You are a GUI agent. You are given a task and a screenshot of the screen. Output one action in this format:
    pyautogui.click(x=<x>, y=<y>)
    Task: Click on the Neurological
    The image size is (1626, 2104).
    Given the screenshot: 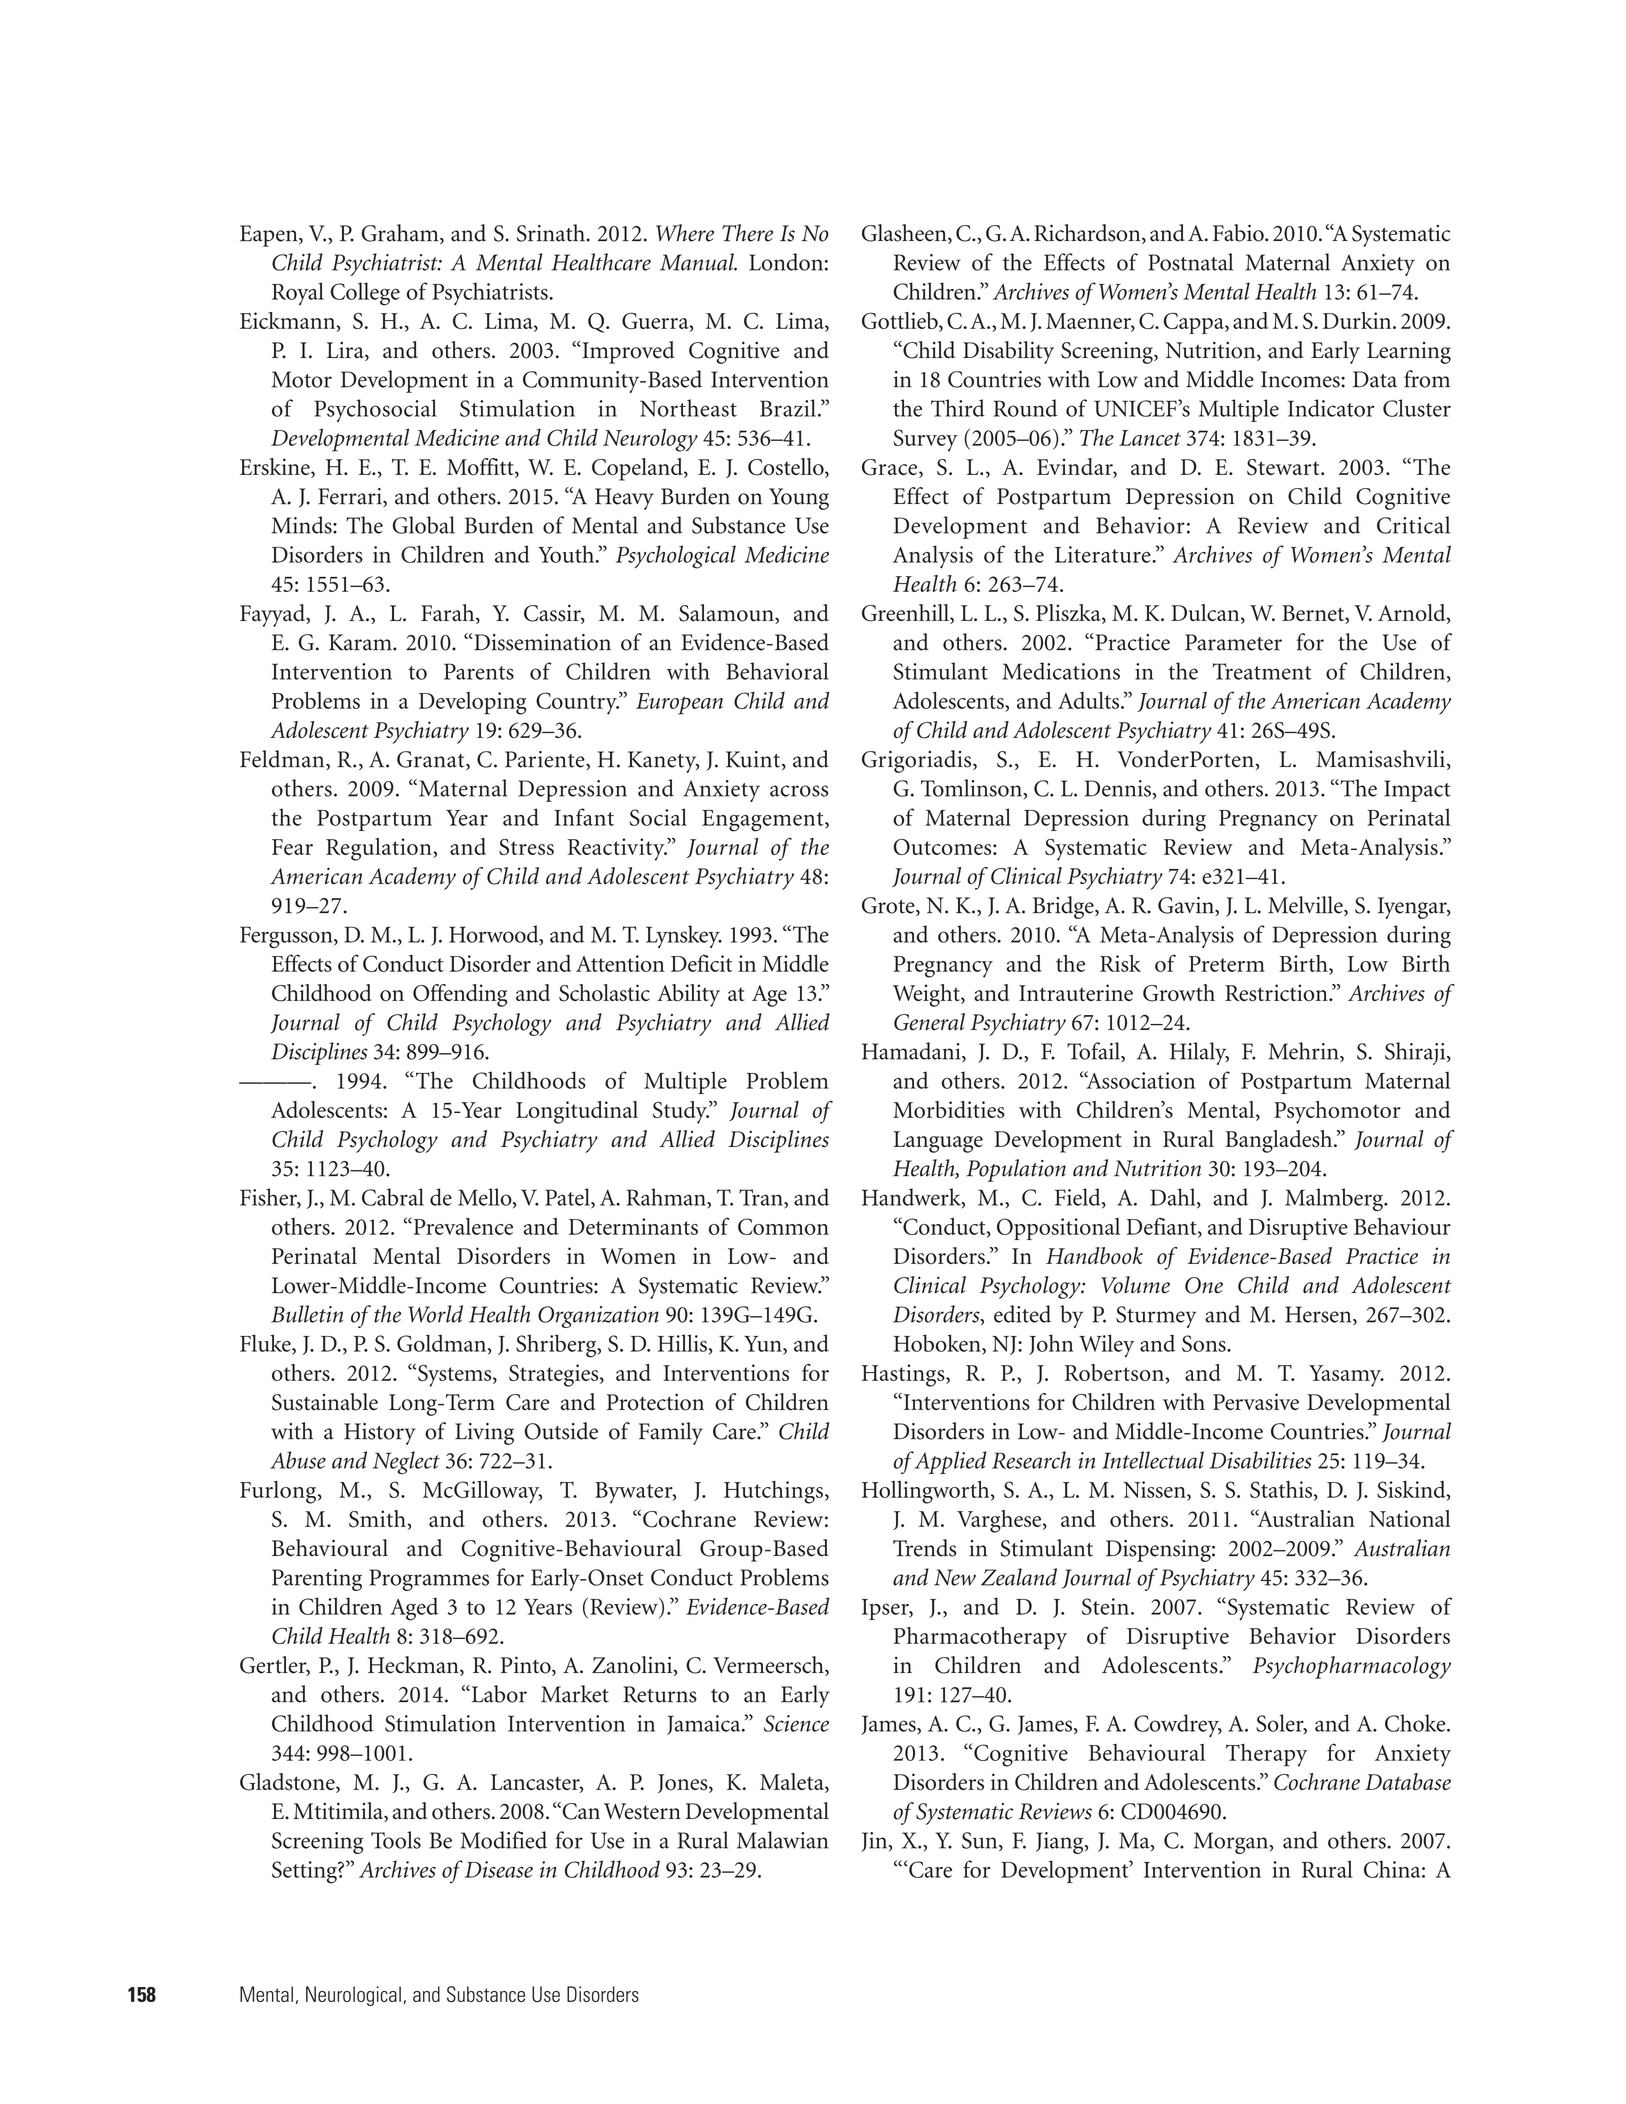 What is the action you would take?
    pyautogui.click(x=353, y=1996)
